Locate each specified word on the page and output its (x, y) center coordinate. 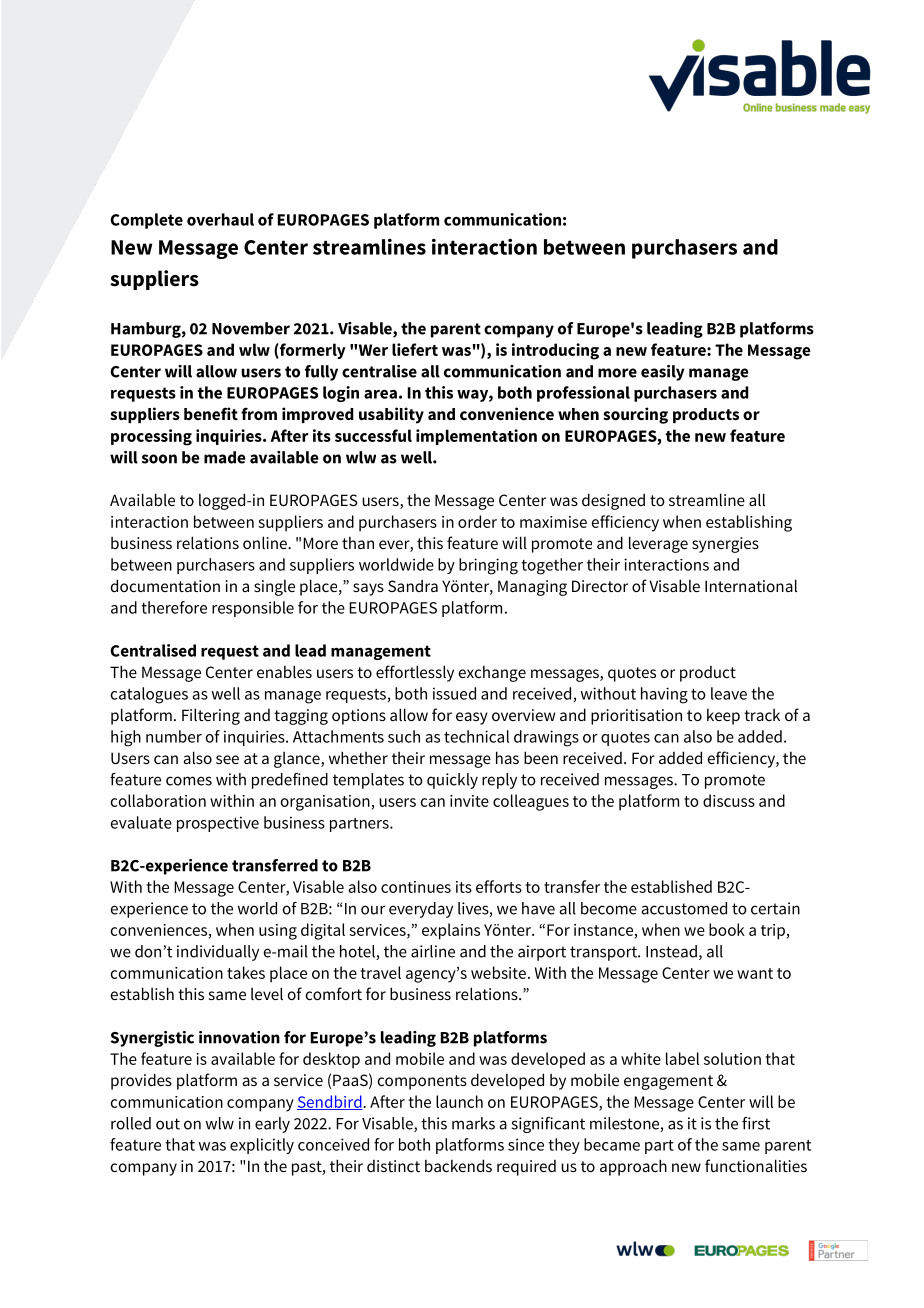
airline (433, 951)
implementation (476, 437)
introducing (555, 351)
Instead (671, 951)
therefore (174, 607)
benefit (211, 413)
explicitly (262, 1146)
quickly (452, 781)
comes (189, 781)
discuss (729, 800)
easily (663, 373)
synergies (725, 545)
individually (218, 953)
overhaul (220, 219)
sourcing (635, 415)
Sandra (413, 586)
